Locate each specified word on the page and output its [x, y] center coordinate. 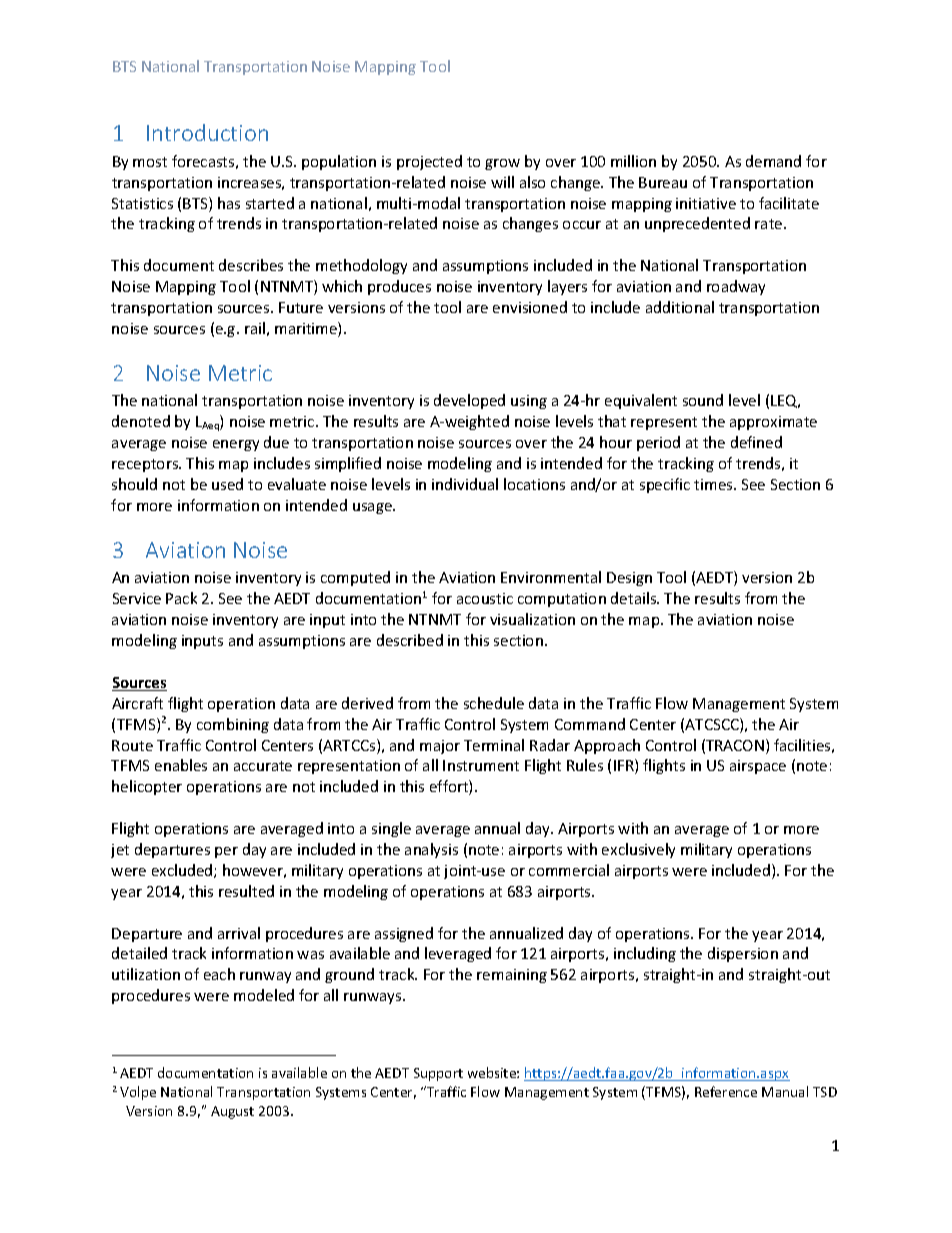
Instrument [481, 765]
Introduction [207, 132]
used [227, 484]
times [714, 484]
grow [502, 164]
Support [438, 1074]
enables [181, 765]
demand [773, 161]
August [232, 1112]
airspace [758, 767]
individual [465, 484]
